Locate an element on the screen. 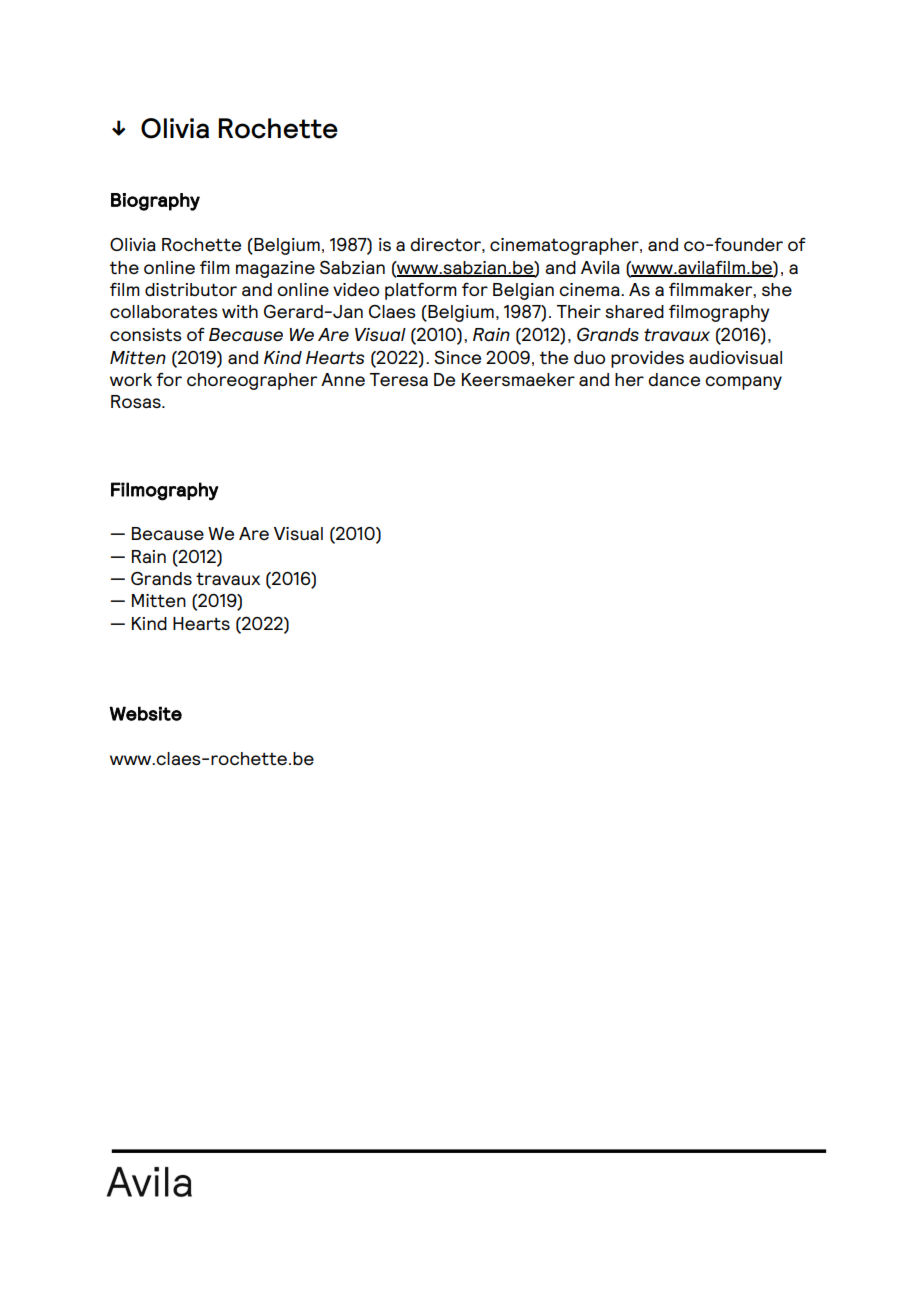 The height and width of the screenshot is (1308, 924). dance is located at coordinates (674, 379).
